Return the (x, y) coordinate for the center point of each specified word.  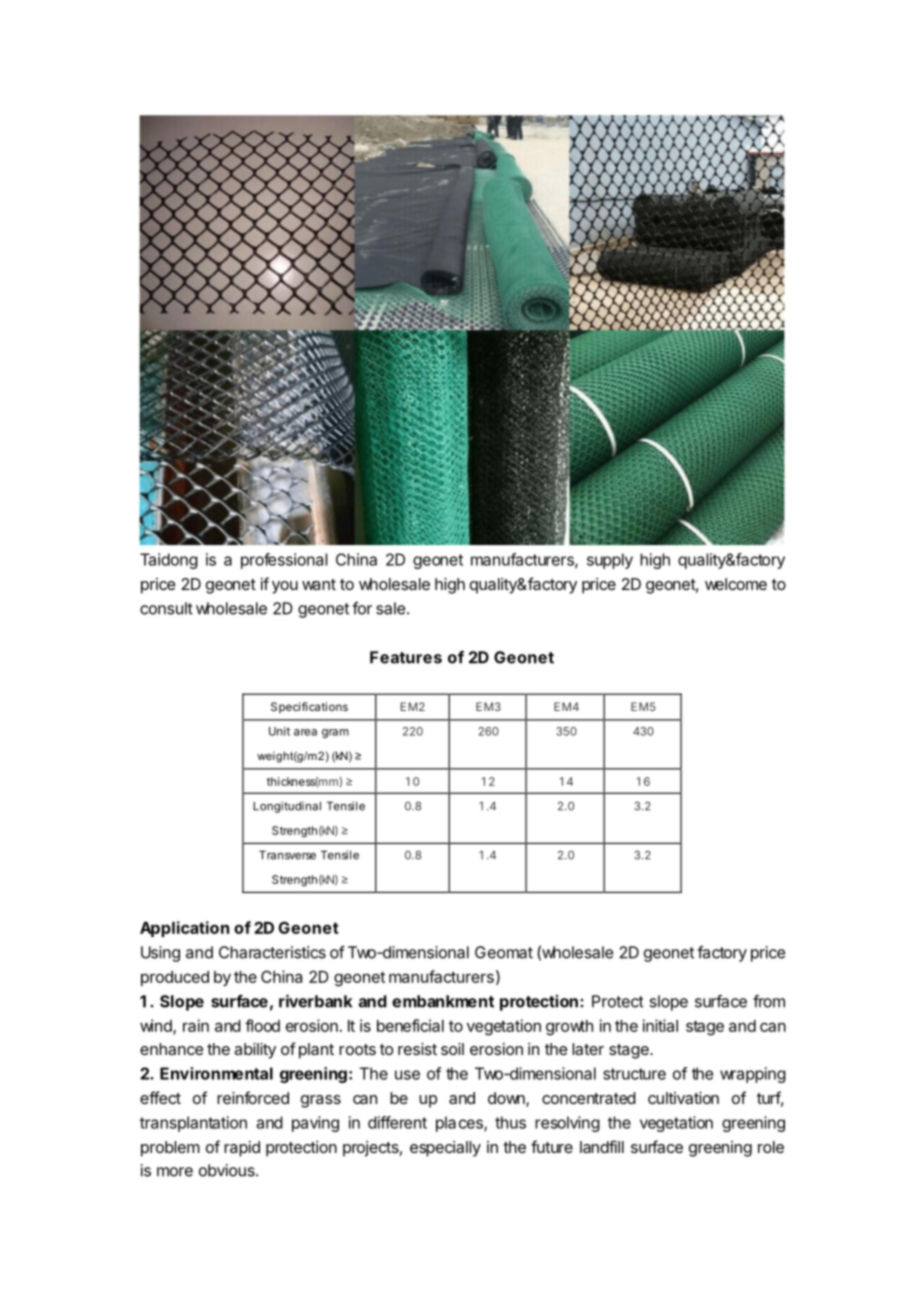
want (319, 584)
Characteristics (272, 952)
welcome (736, 584)
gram (335, 733)
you (285, 587)
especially (445, 1149)
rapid (242, 1149)
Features (406, 657)
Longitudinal (287, 807)
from (769, 1001)
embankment (443, 1001)
